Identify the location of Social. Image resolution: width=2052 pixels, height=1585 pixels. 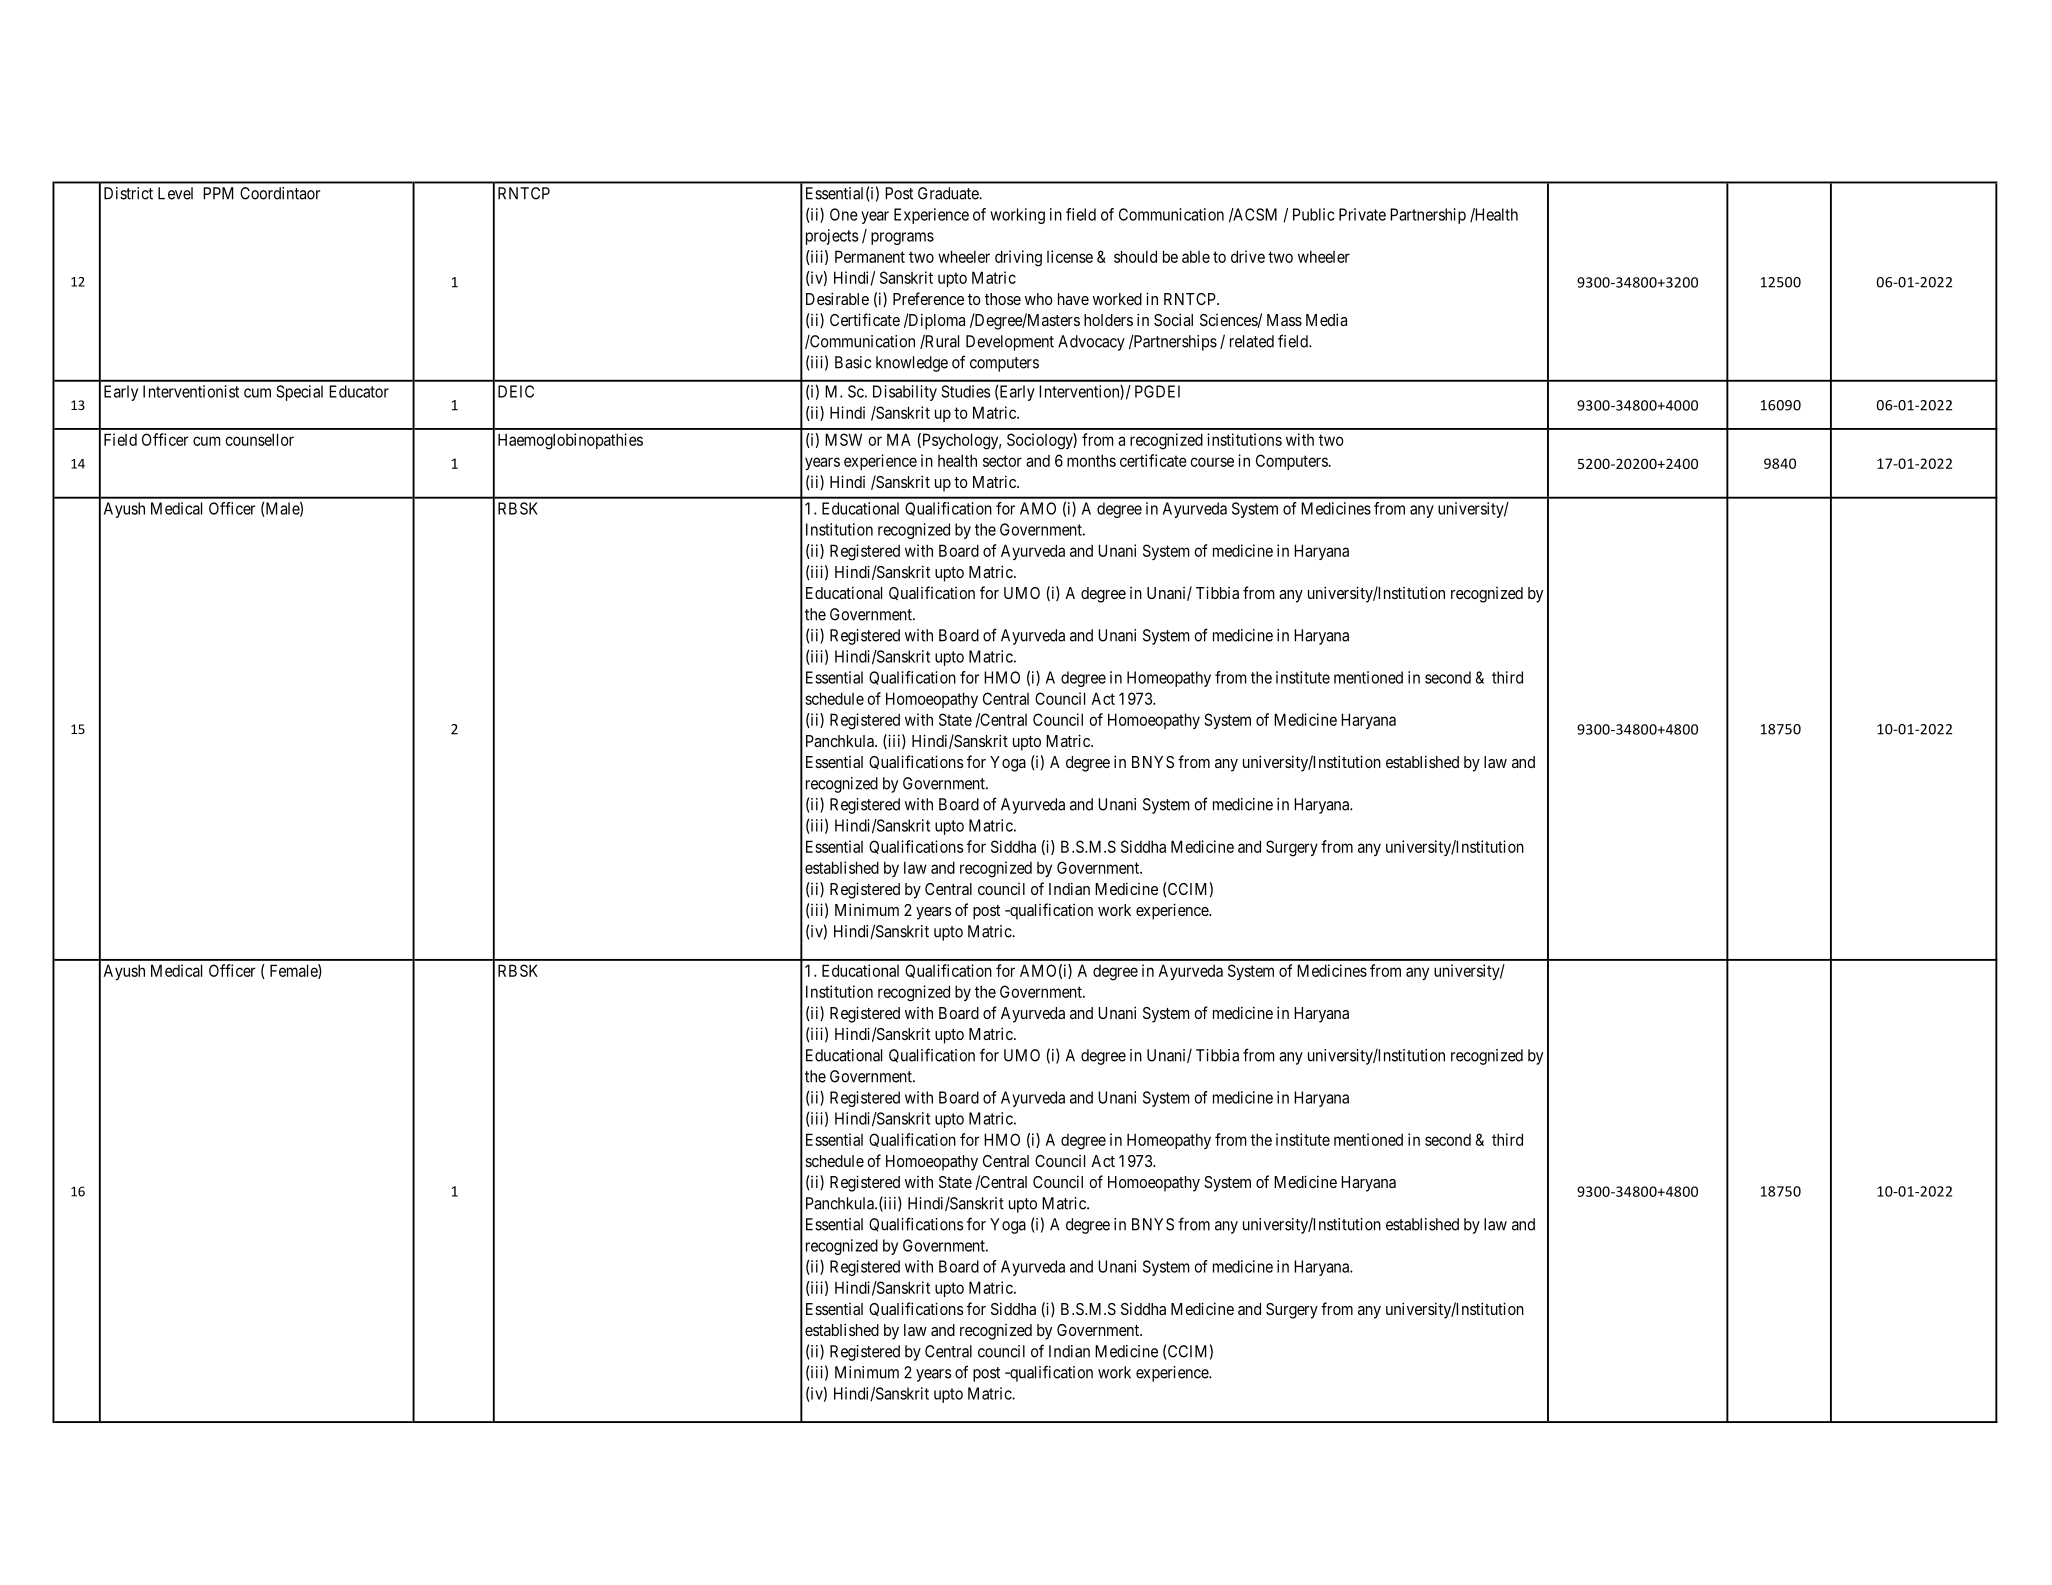
(1173, 319).
